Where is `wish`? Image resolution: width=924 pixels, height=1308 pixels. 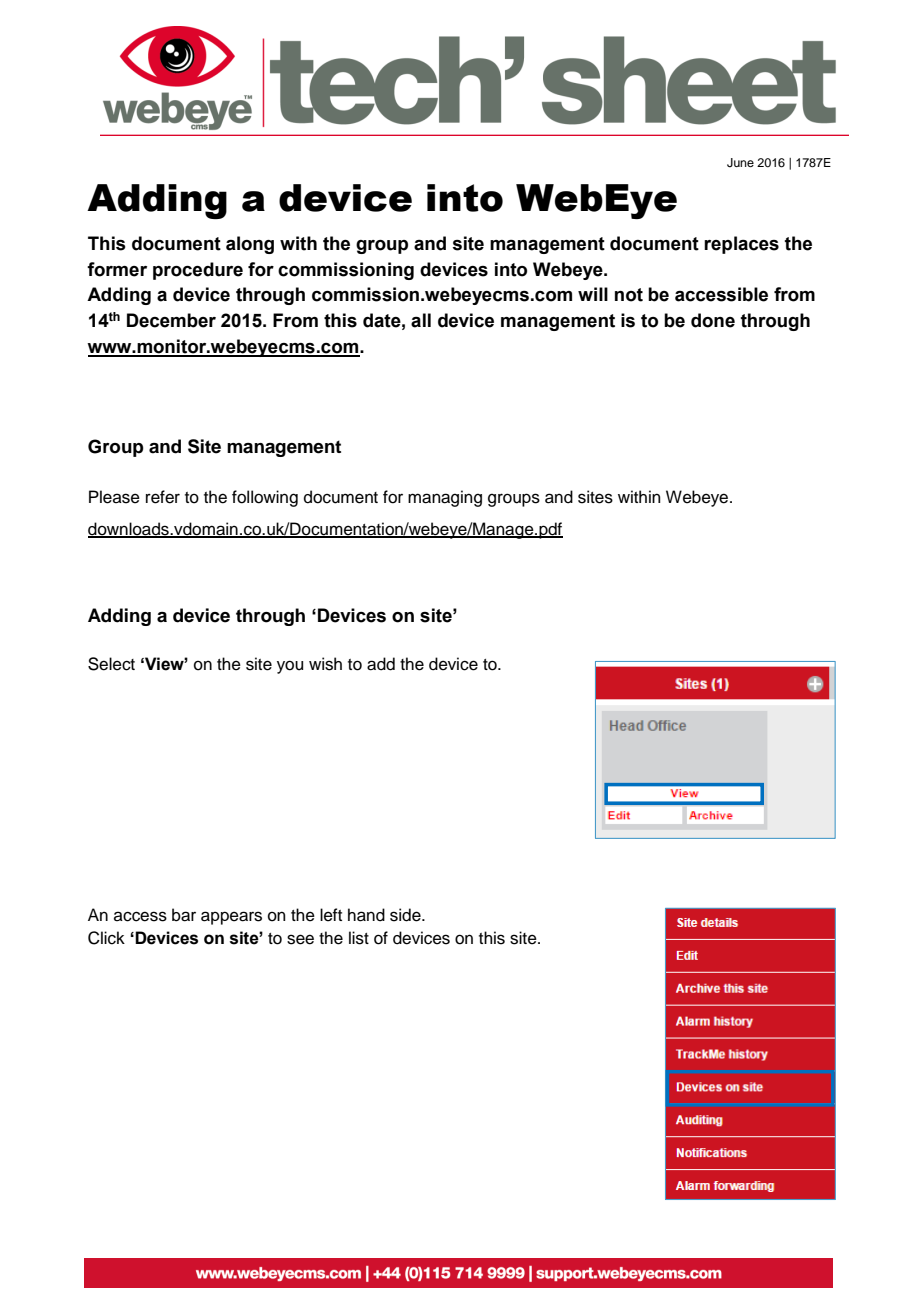
wish is located at coordinates (325, 664).
